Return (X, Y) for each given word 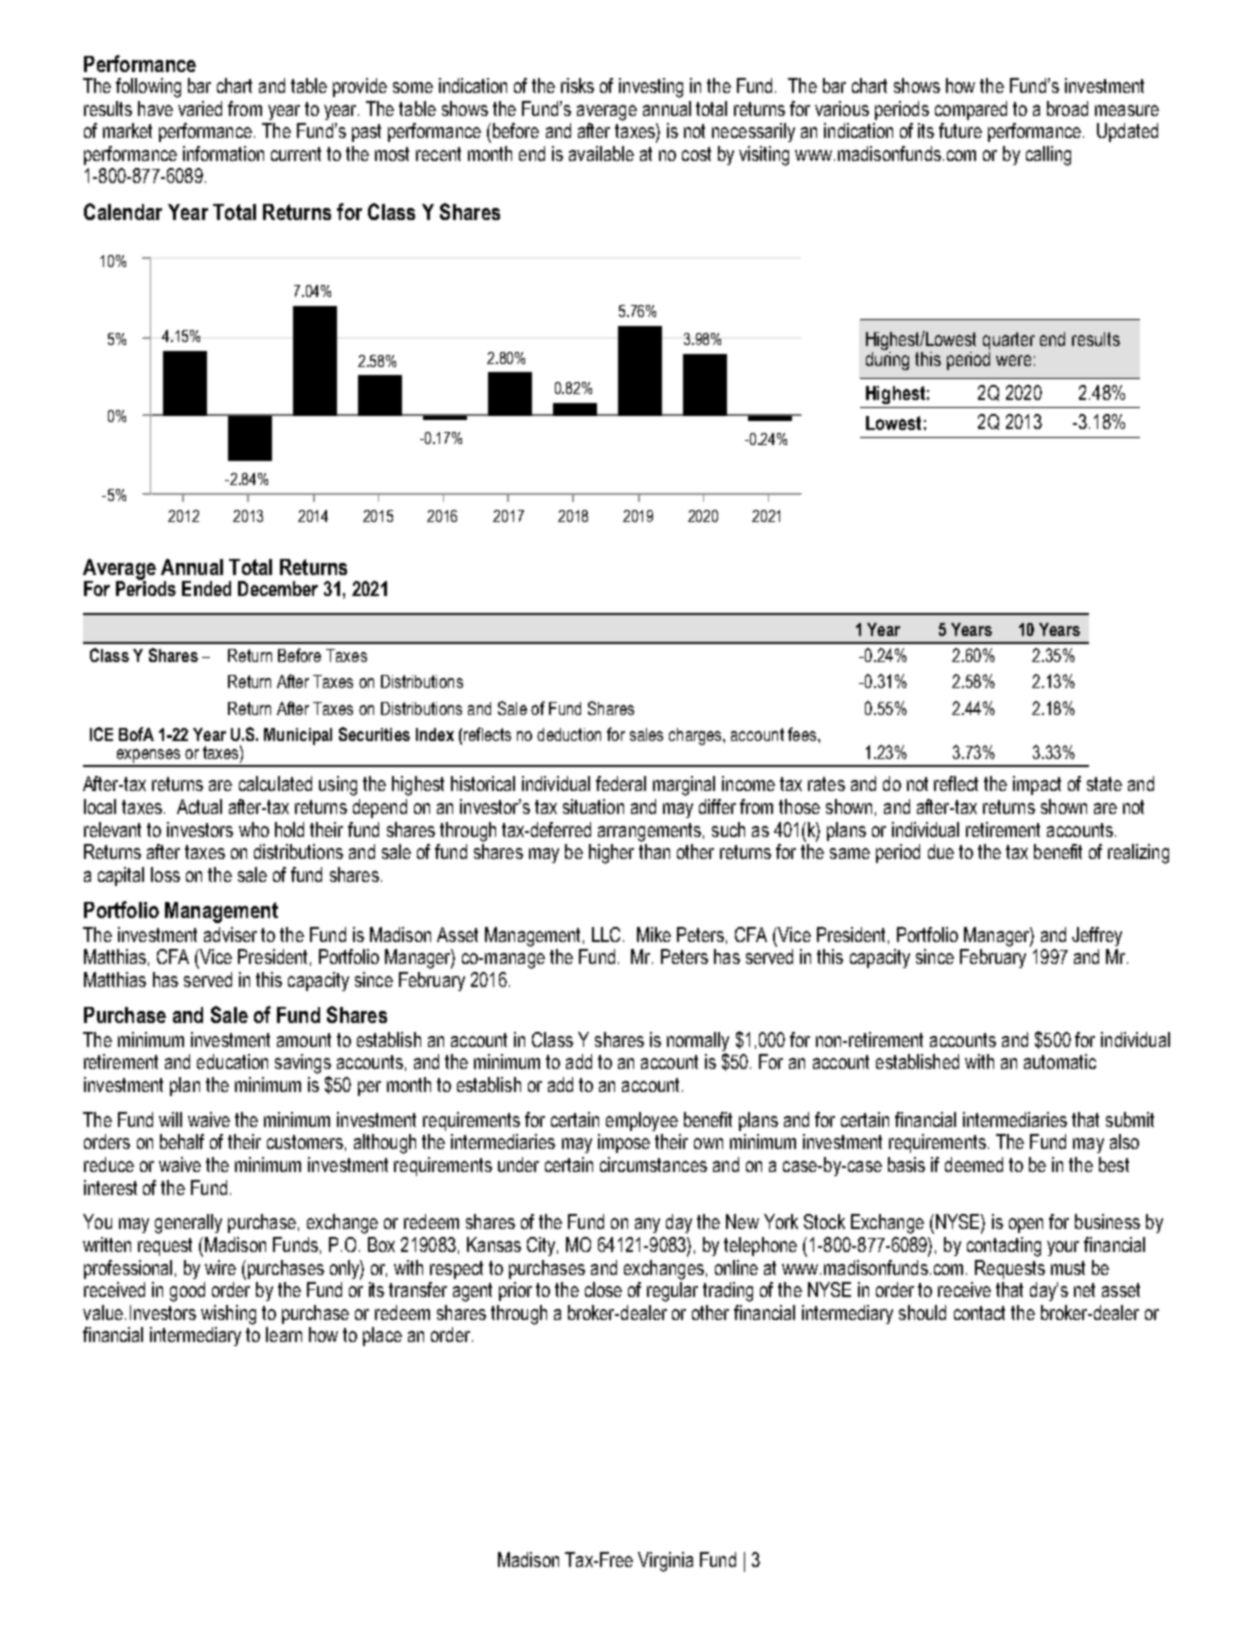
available (601, 153)
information (223, 153)
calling (1048, 156)
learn (284, 1334)
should (922, 1312)
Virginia (665, 1562)
